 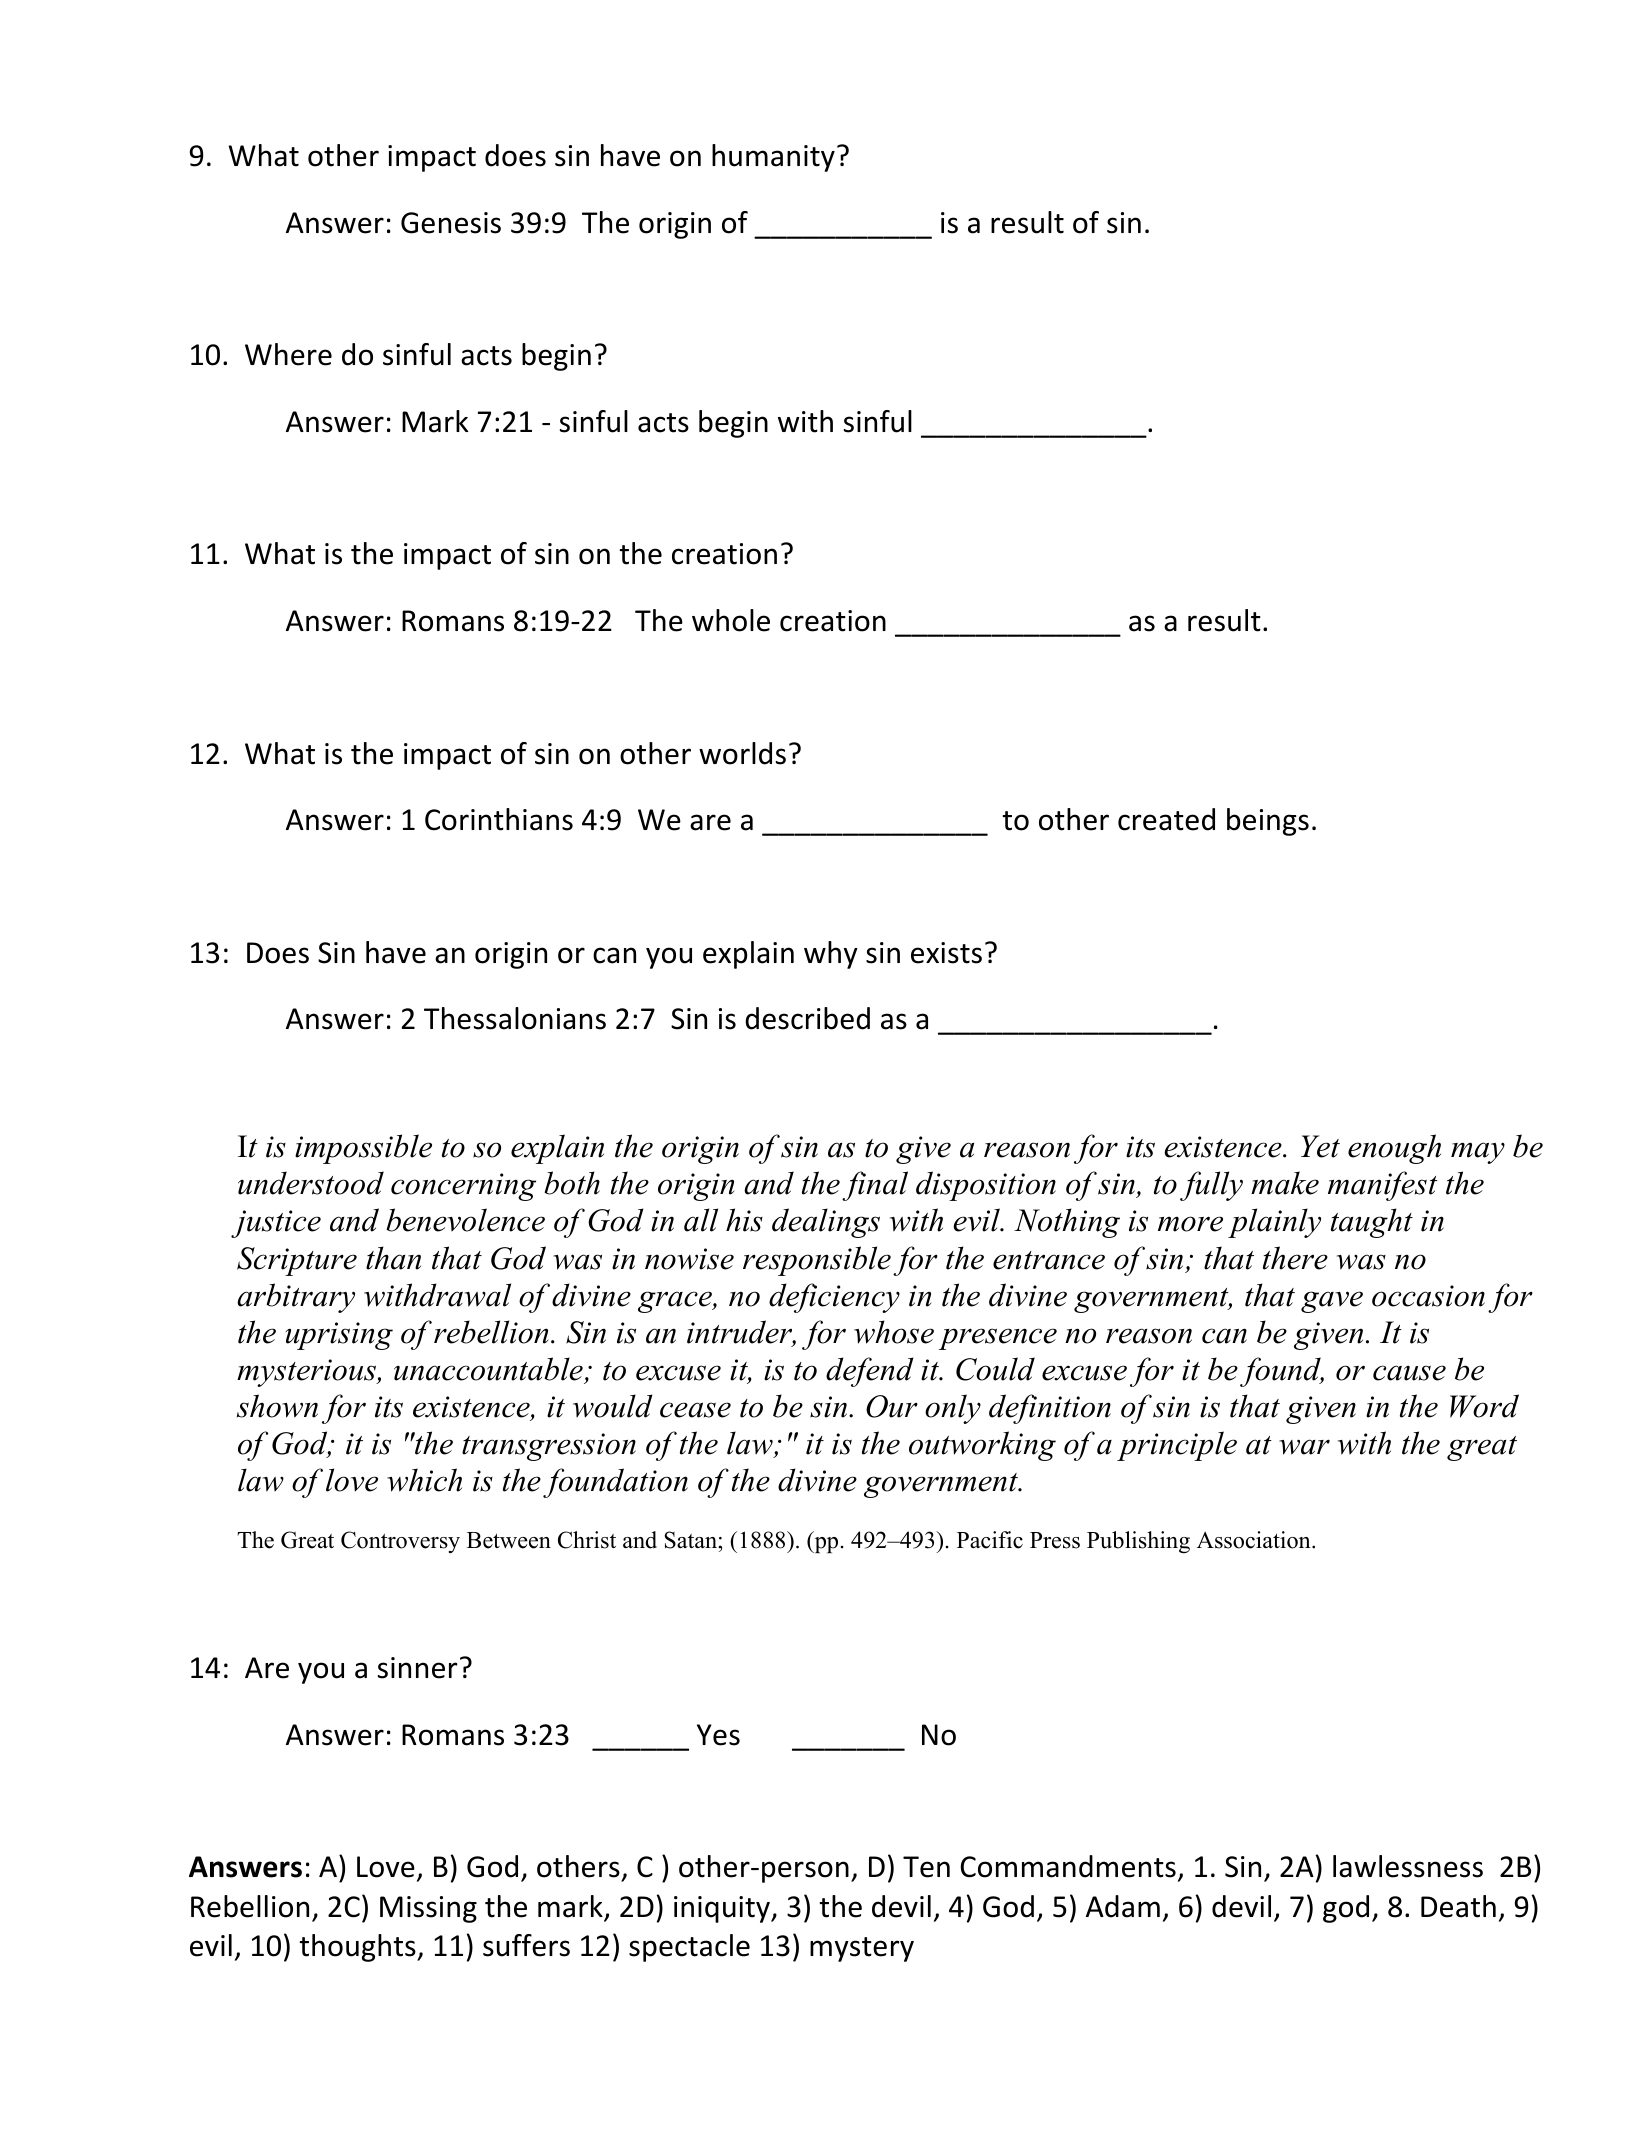 What do you see at coordinates (742, 753) in the screenshot?
I see `worlds` at bounding box center [742, 753].
